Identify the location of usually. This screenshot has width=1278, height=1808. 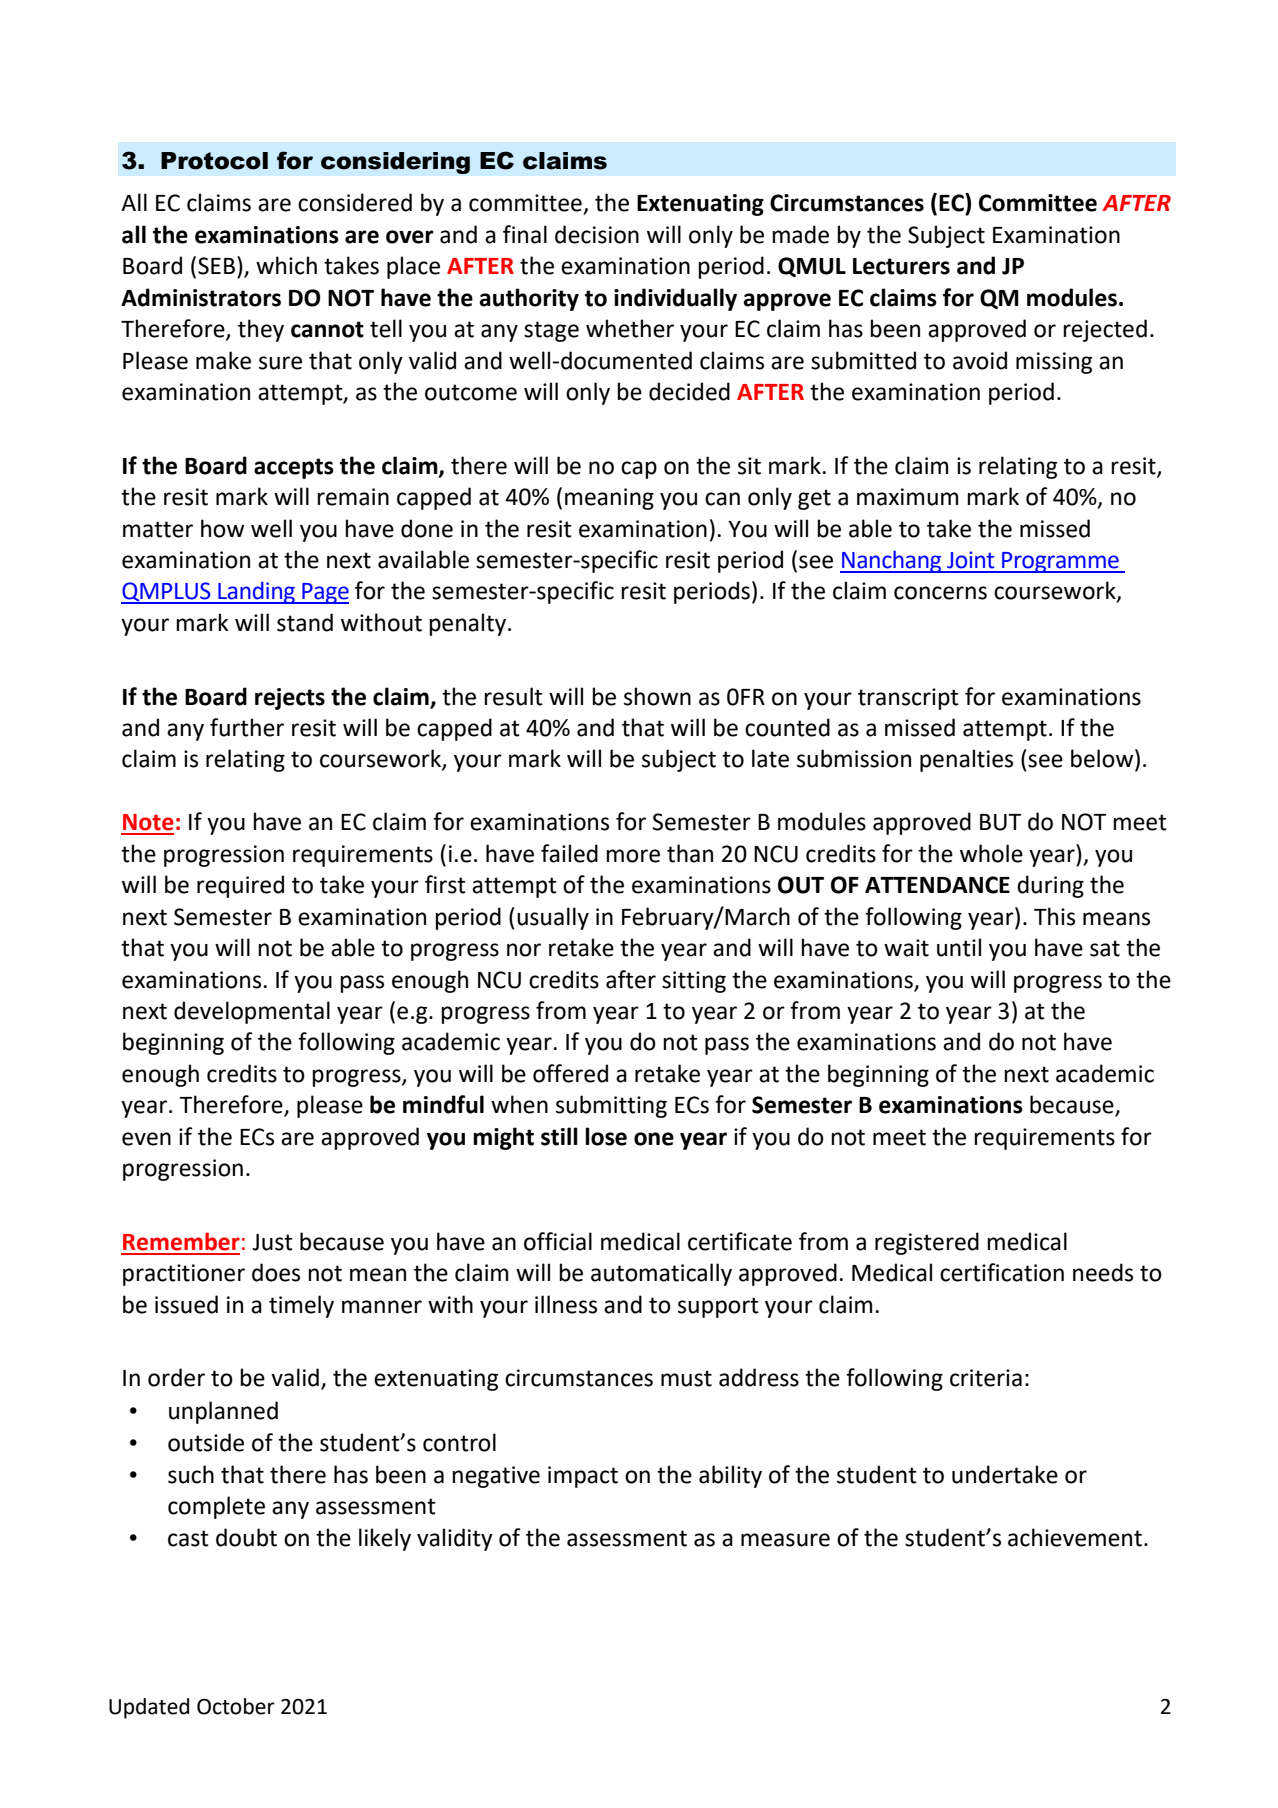
(553, 918).
